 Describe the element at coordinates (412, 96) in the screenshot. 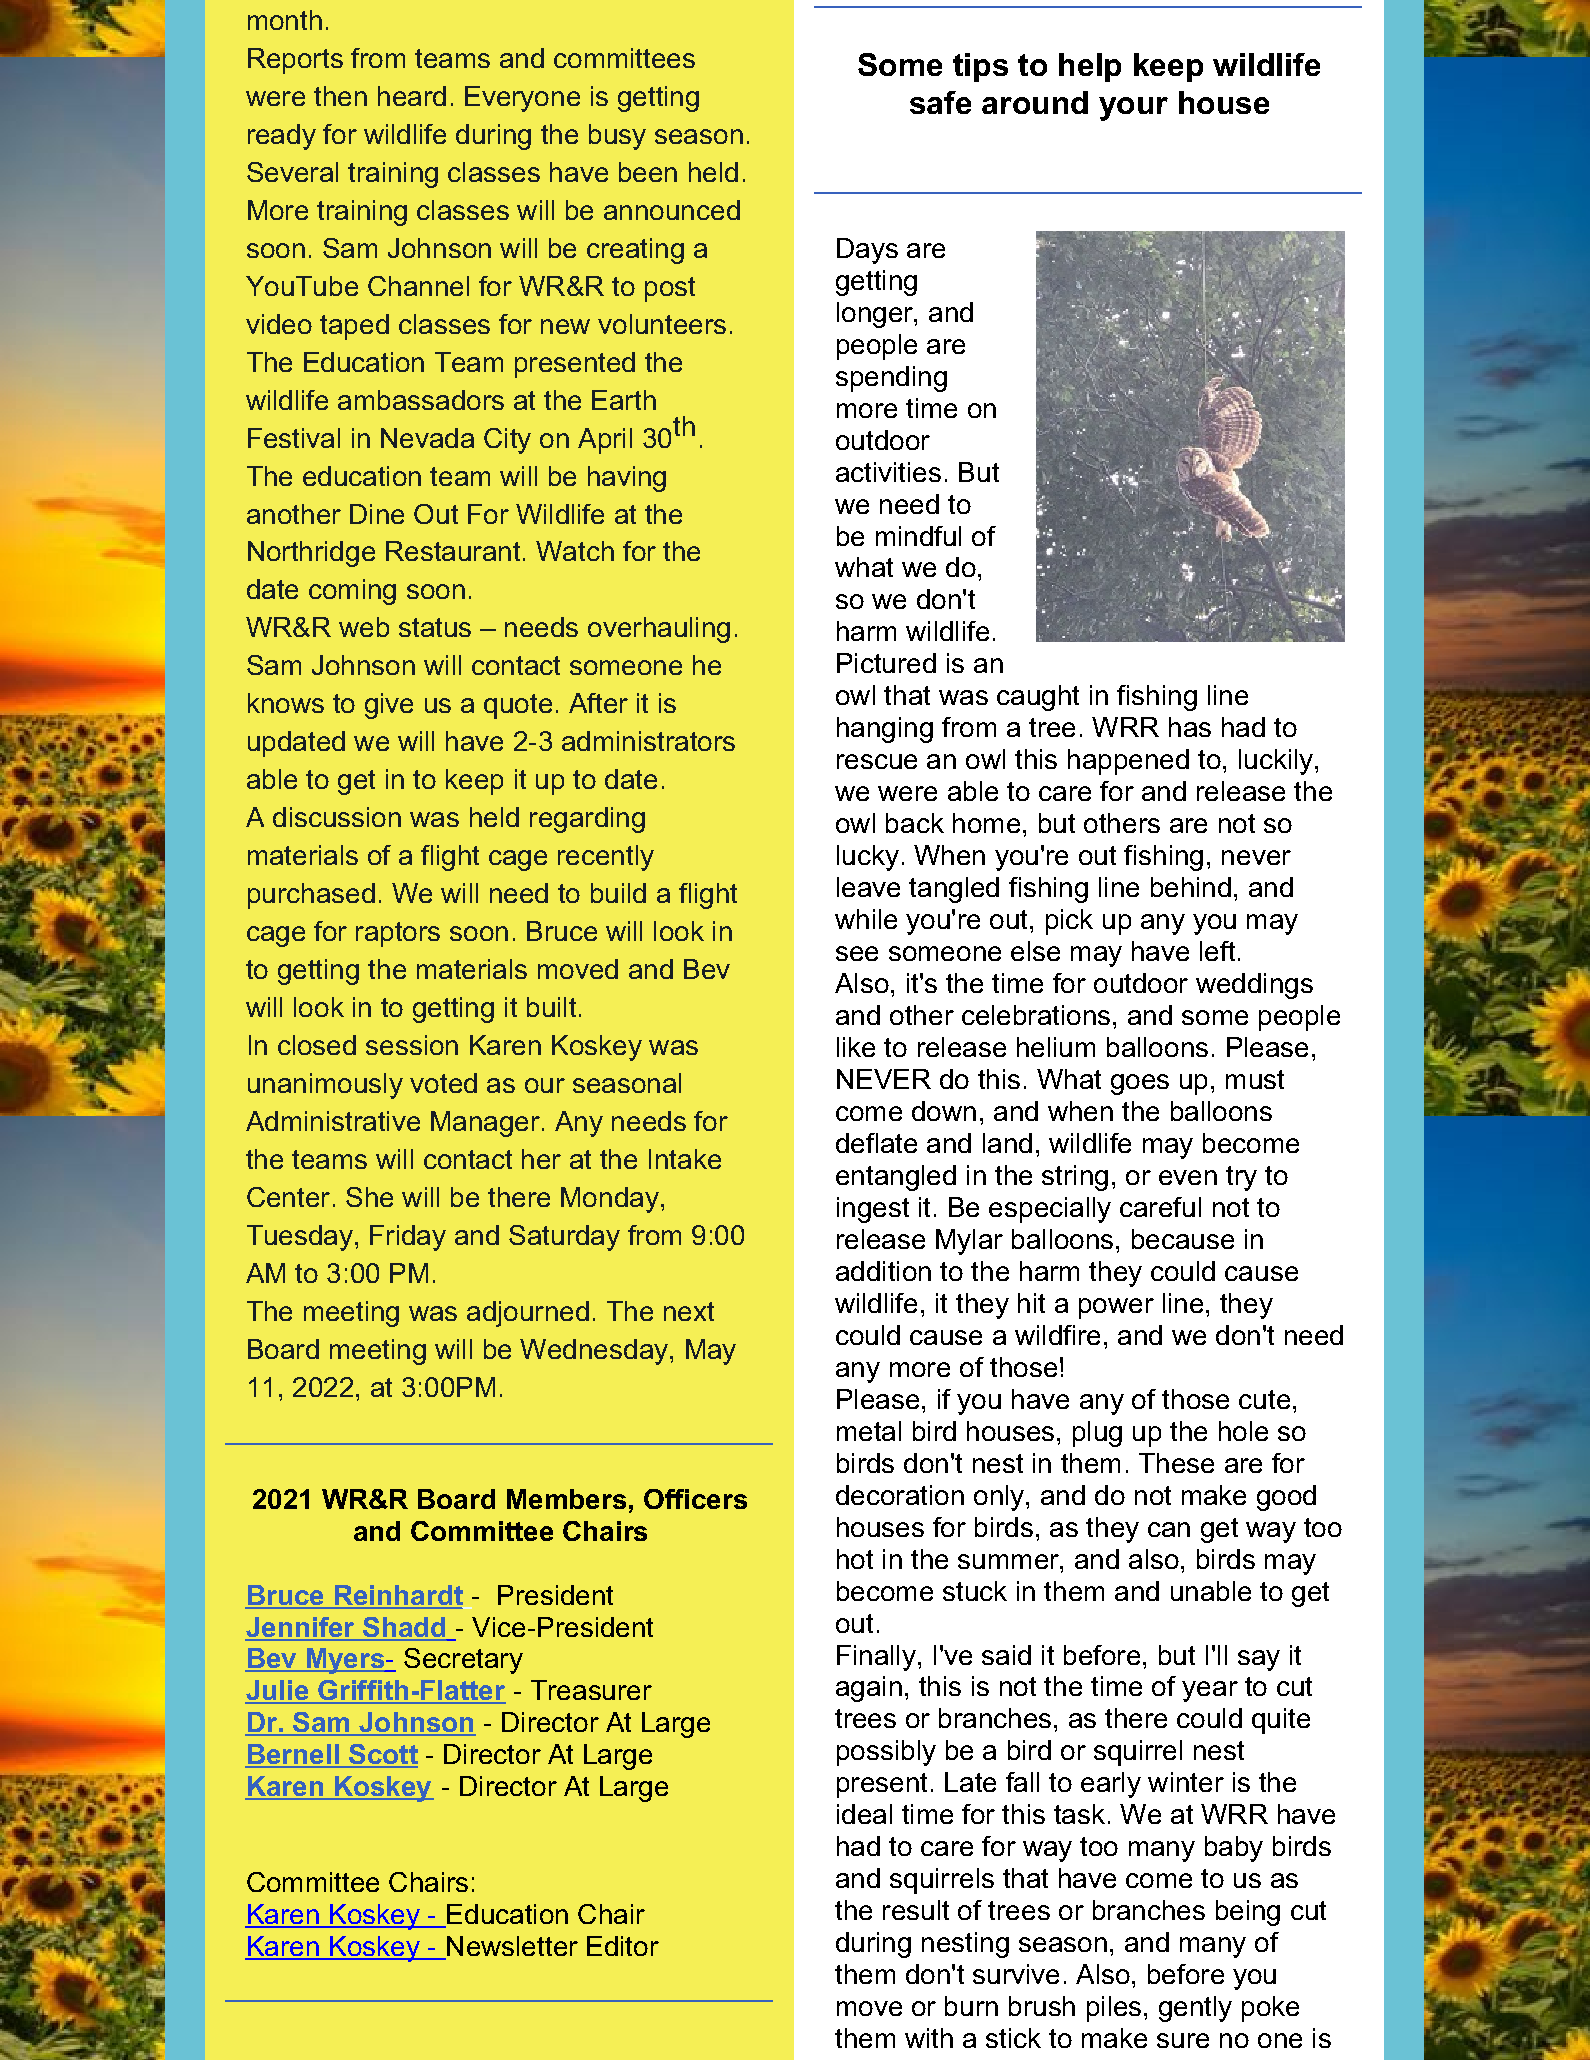

I see `heard` at that location.
